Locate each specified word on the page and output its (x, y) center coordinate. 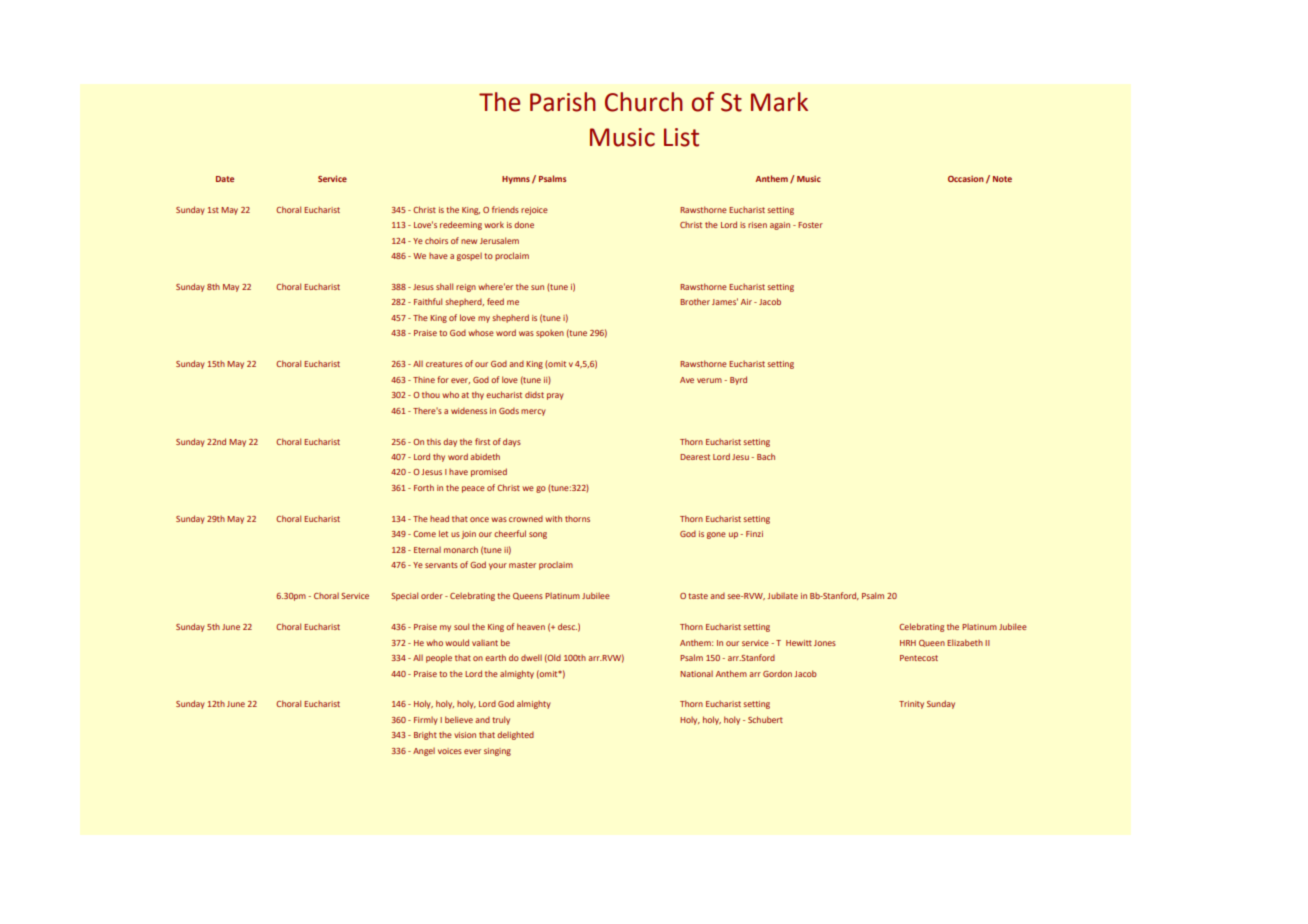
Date (225, 179)
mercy (533, 412)
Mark (779, 102)
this (434, 442)
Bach (766, 456)
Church (644, 102)
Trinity (911, 705)
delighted (515, 735)
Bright (425, 735)
